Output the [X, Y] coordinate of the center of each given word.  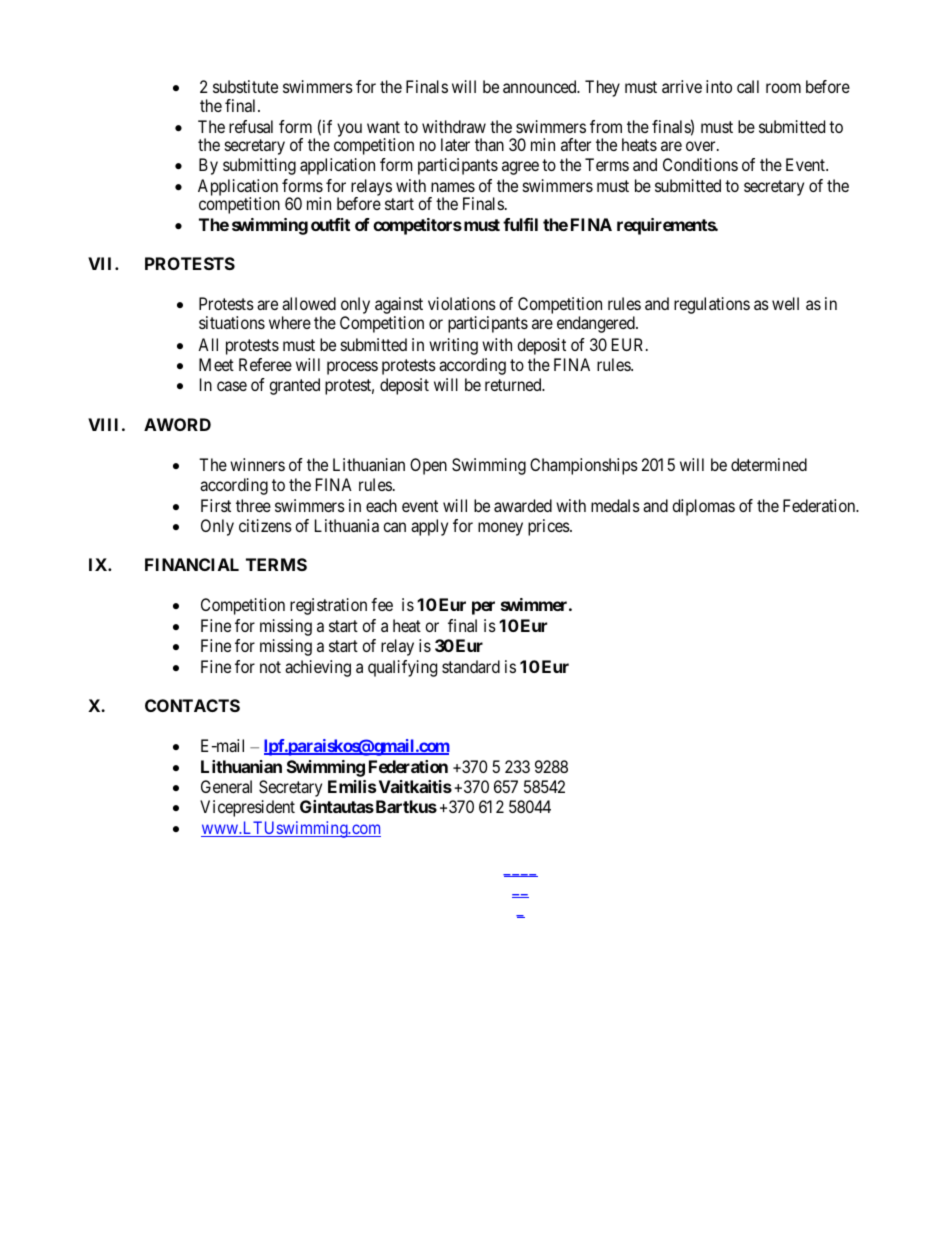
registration [328, 606]
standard [471, 666]
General [226, 786]
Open [428, 466]
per [483, 608]
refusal [251, 126]
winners [257, 464]
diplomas [703, 507]
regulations [712, 305]
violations [462, 303]
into [719, 86]
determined [769, 464]
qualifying [402, 668]
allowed [309, 303]
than [489, 144]
